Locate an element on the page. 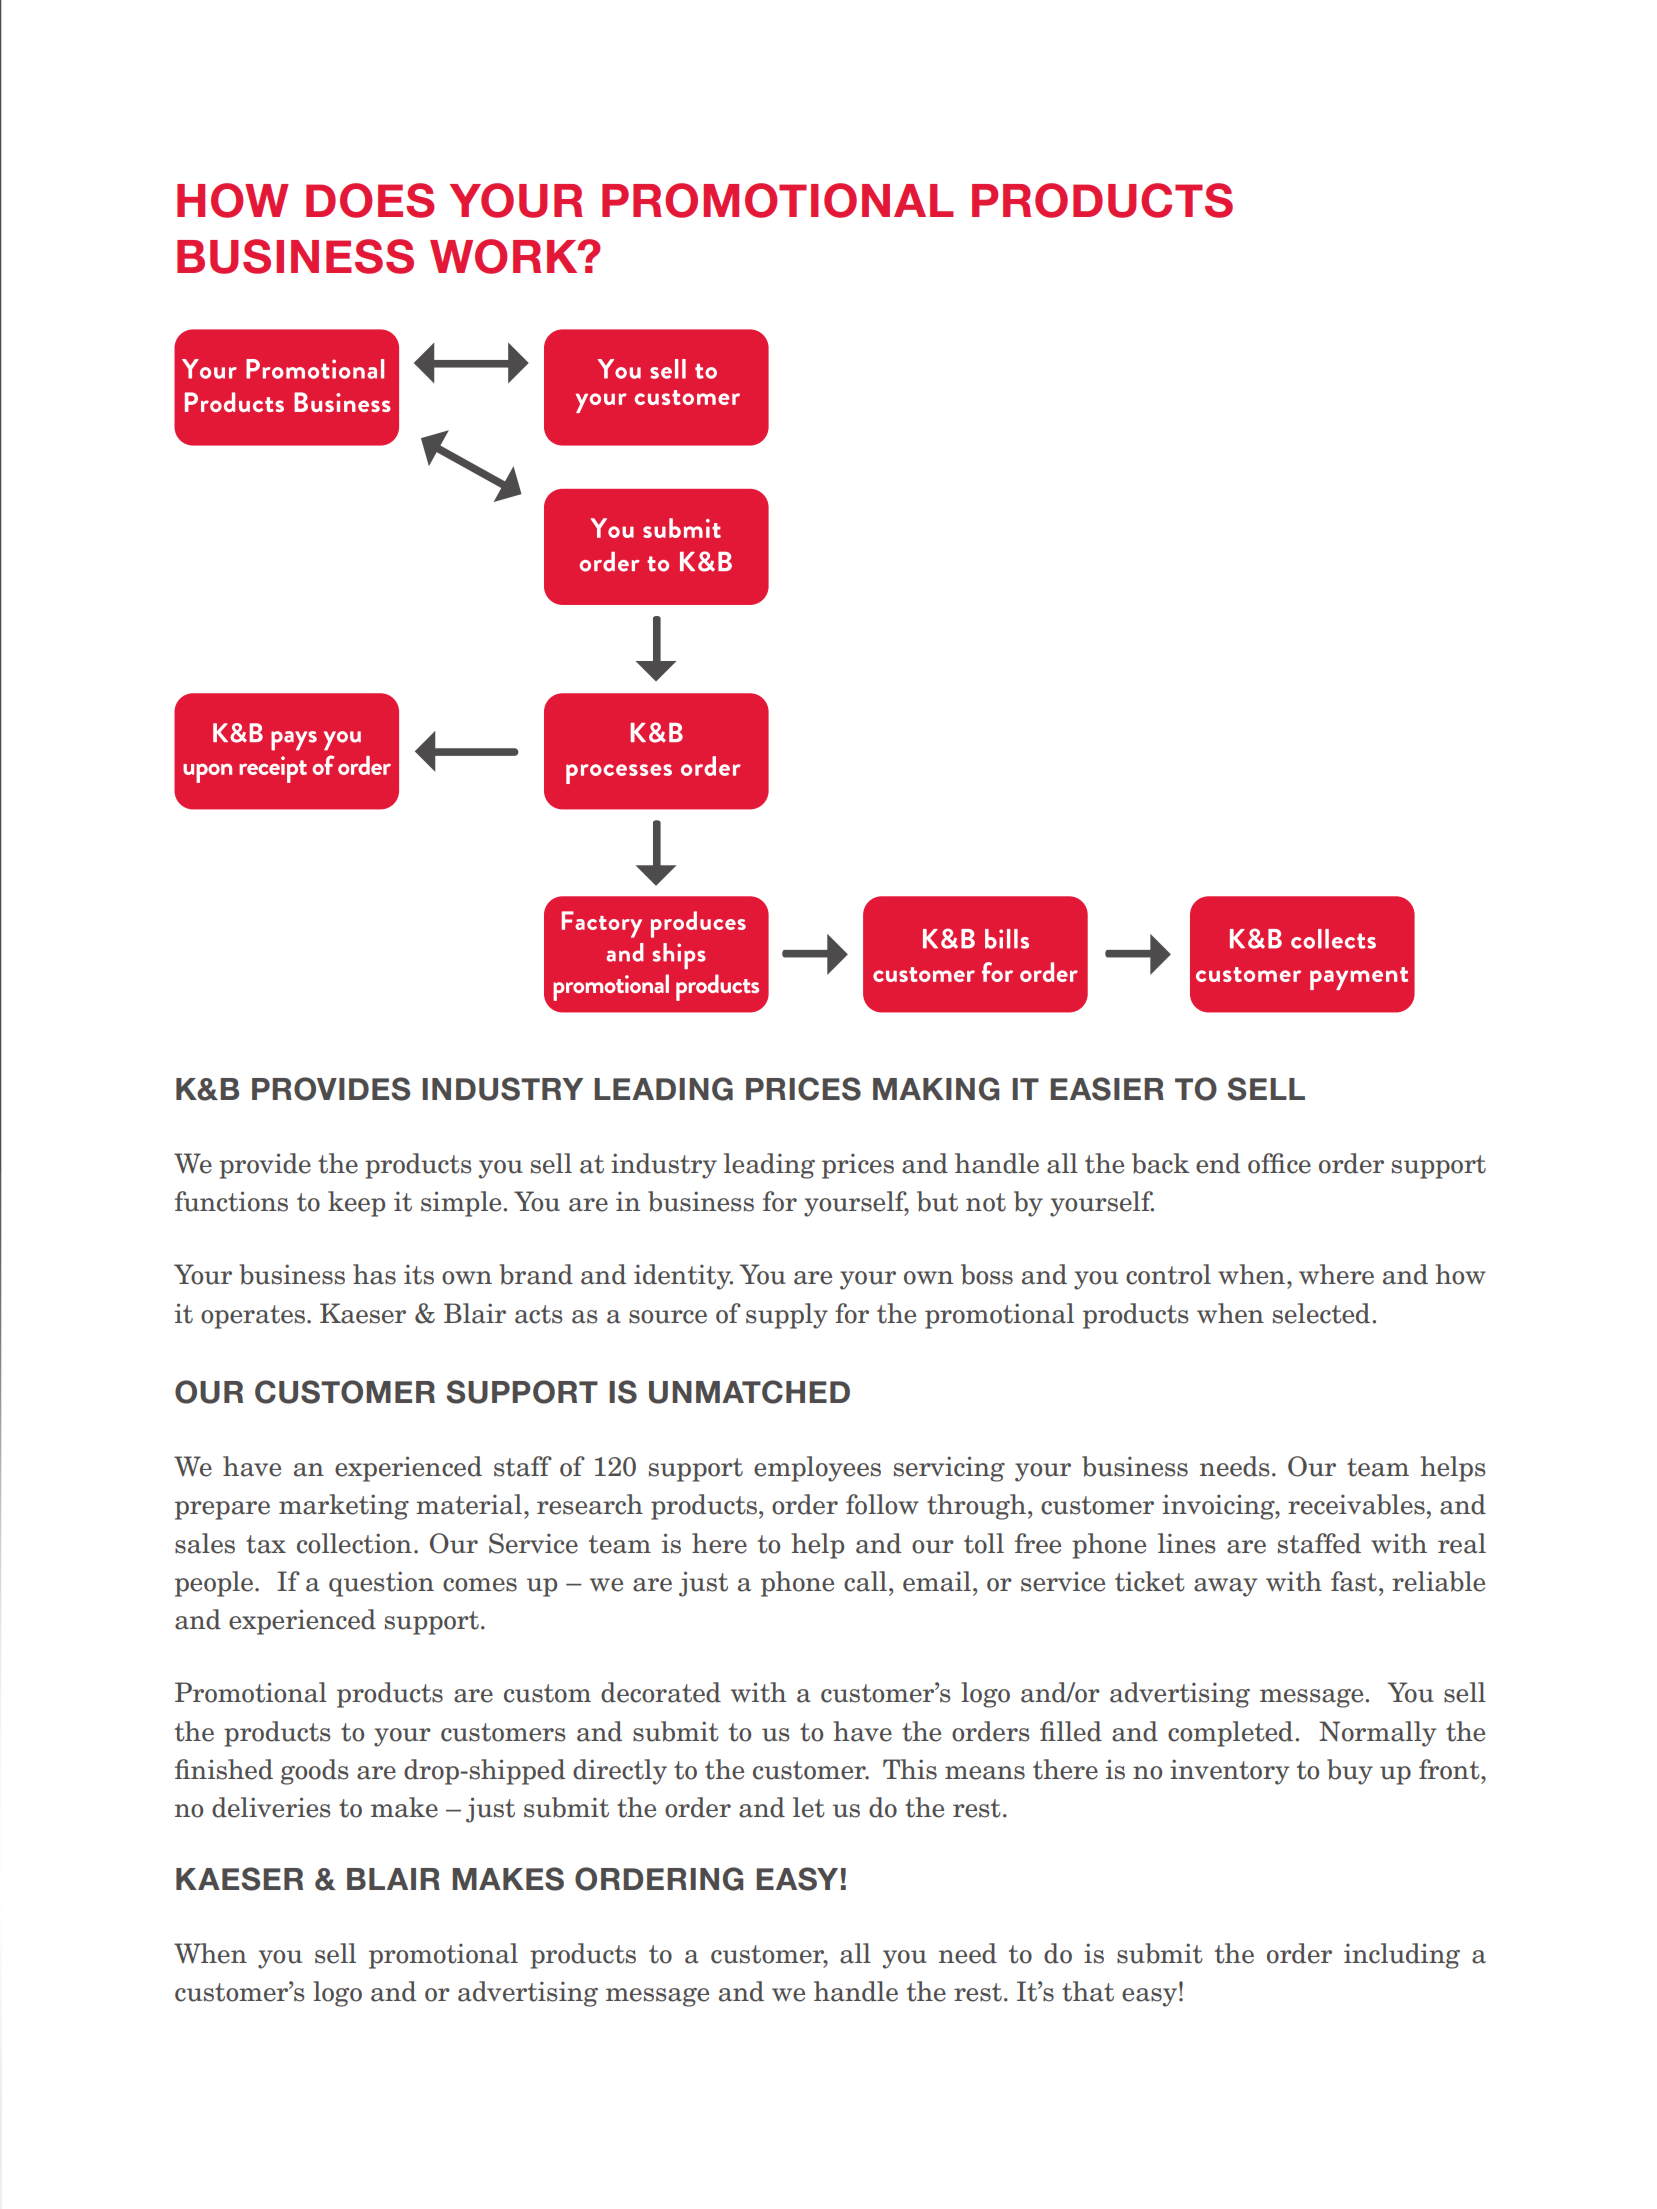 The image size is (1657, 2209). marketing is located at coordinates (344, 1507).
